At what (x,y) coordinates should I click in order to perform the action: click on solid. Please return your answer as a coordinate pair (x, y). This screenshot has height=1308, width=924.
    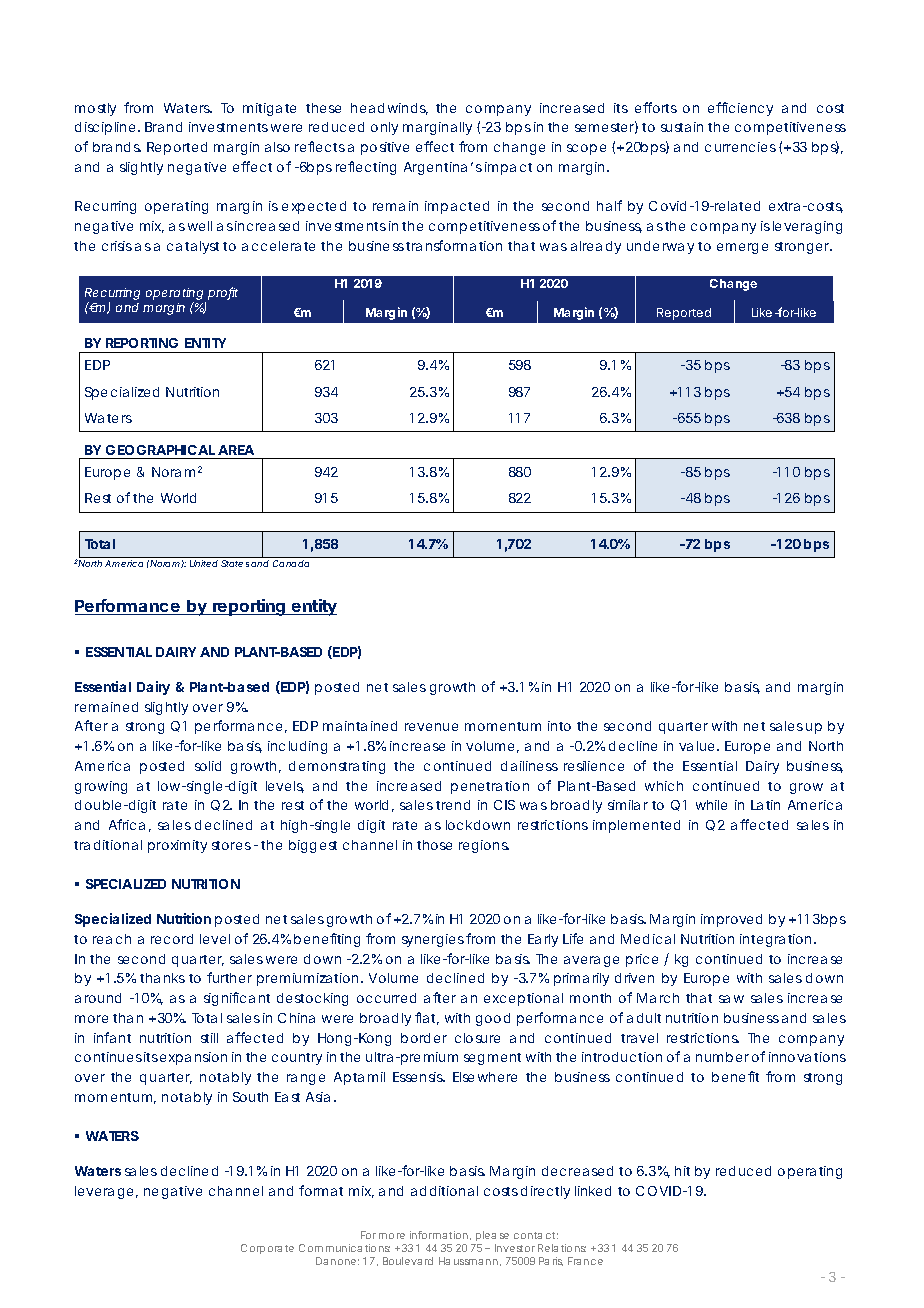
    Looking at the image, I should click on (208, 766).
